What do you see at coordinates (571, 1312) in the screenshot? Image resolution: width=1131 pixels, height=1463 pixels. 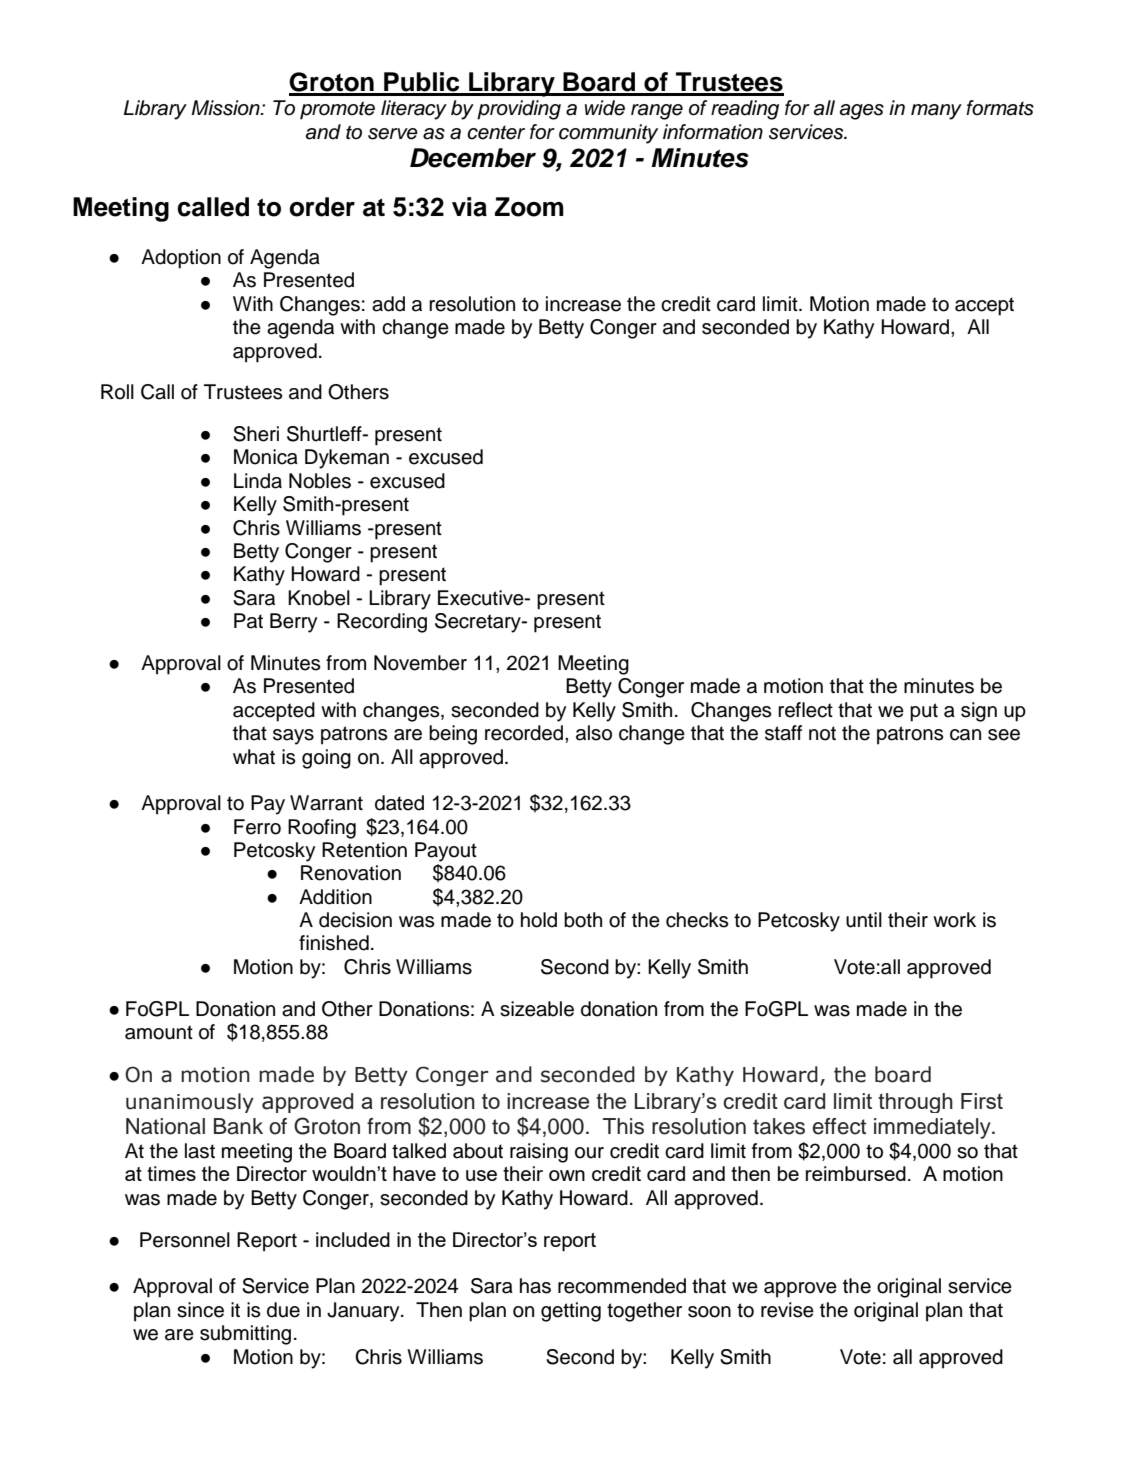 I see `getting` at bounding box center [571, 1312].
